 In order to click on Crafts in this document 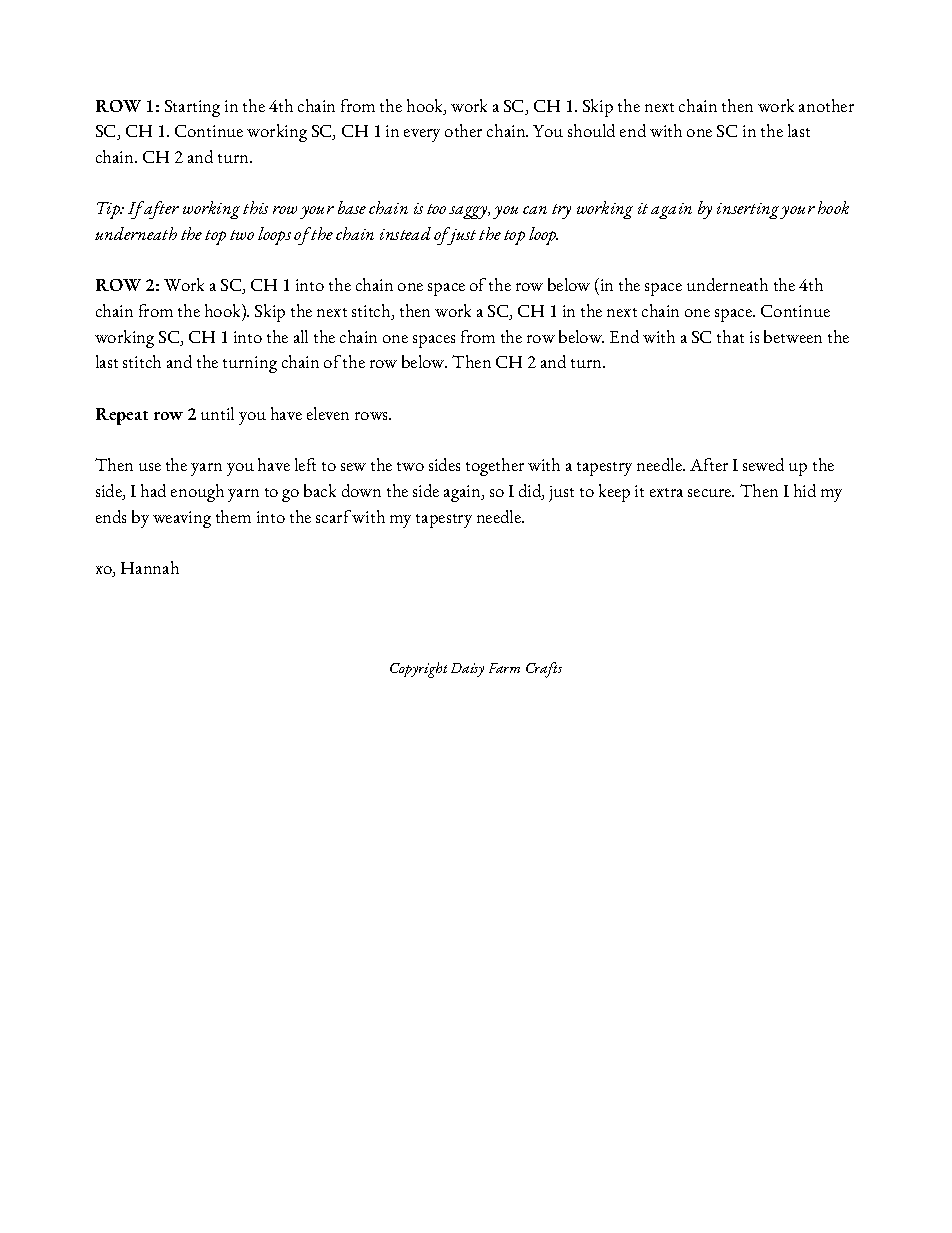, I will do `click(544, 670)`.
